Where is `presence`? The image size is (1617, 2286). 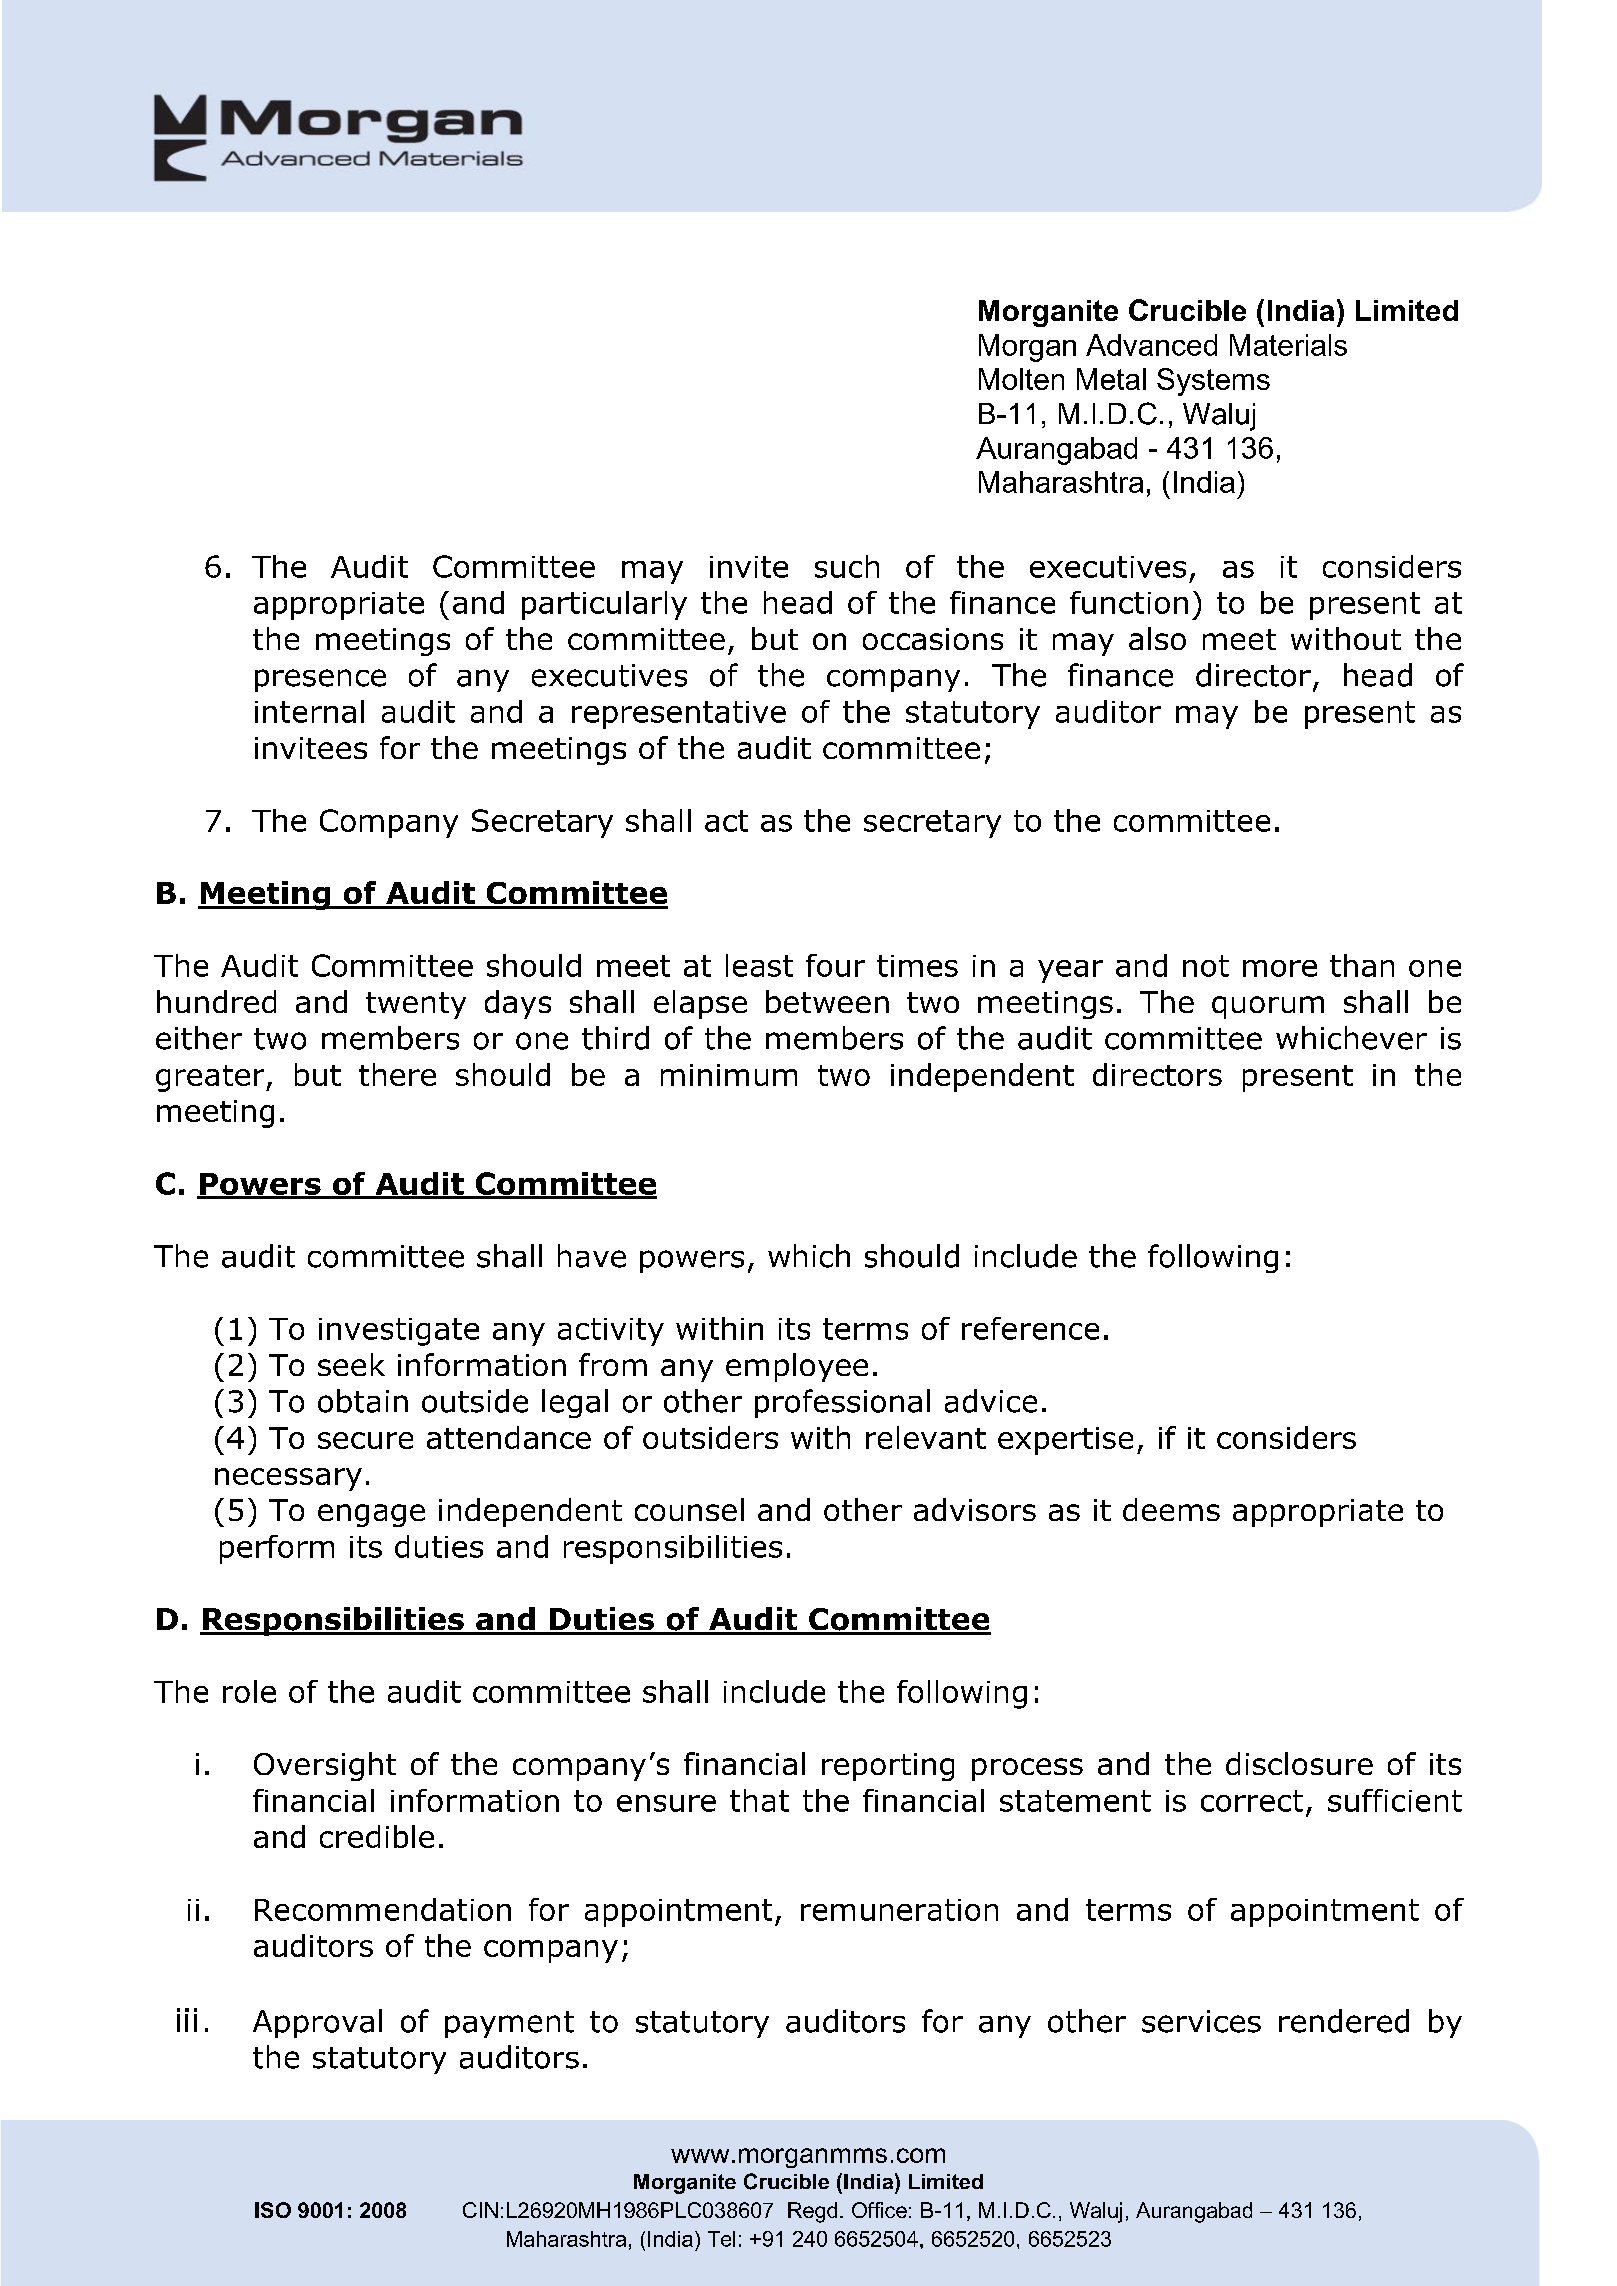
presence is located at coordinates (320, 680).
